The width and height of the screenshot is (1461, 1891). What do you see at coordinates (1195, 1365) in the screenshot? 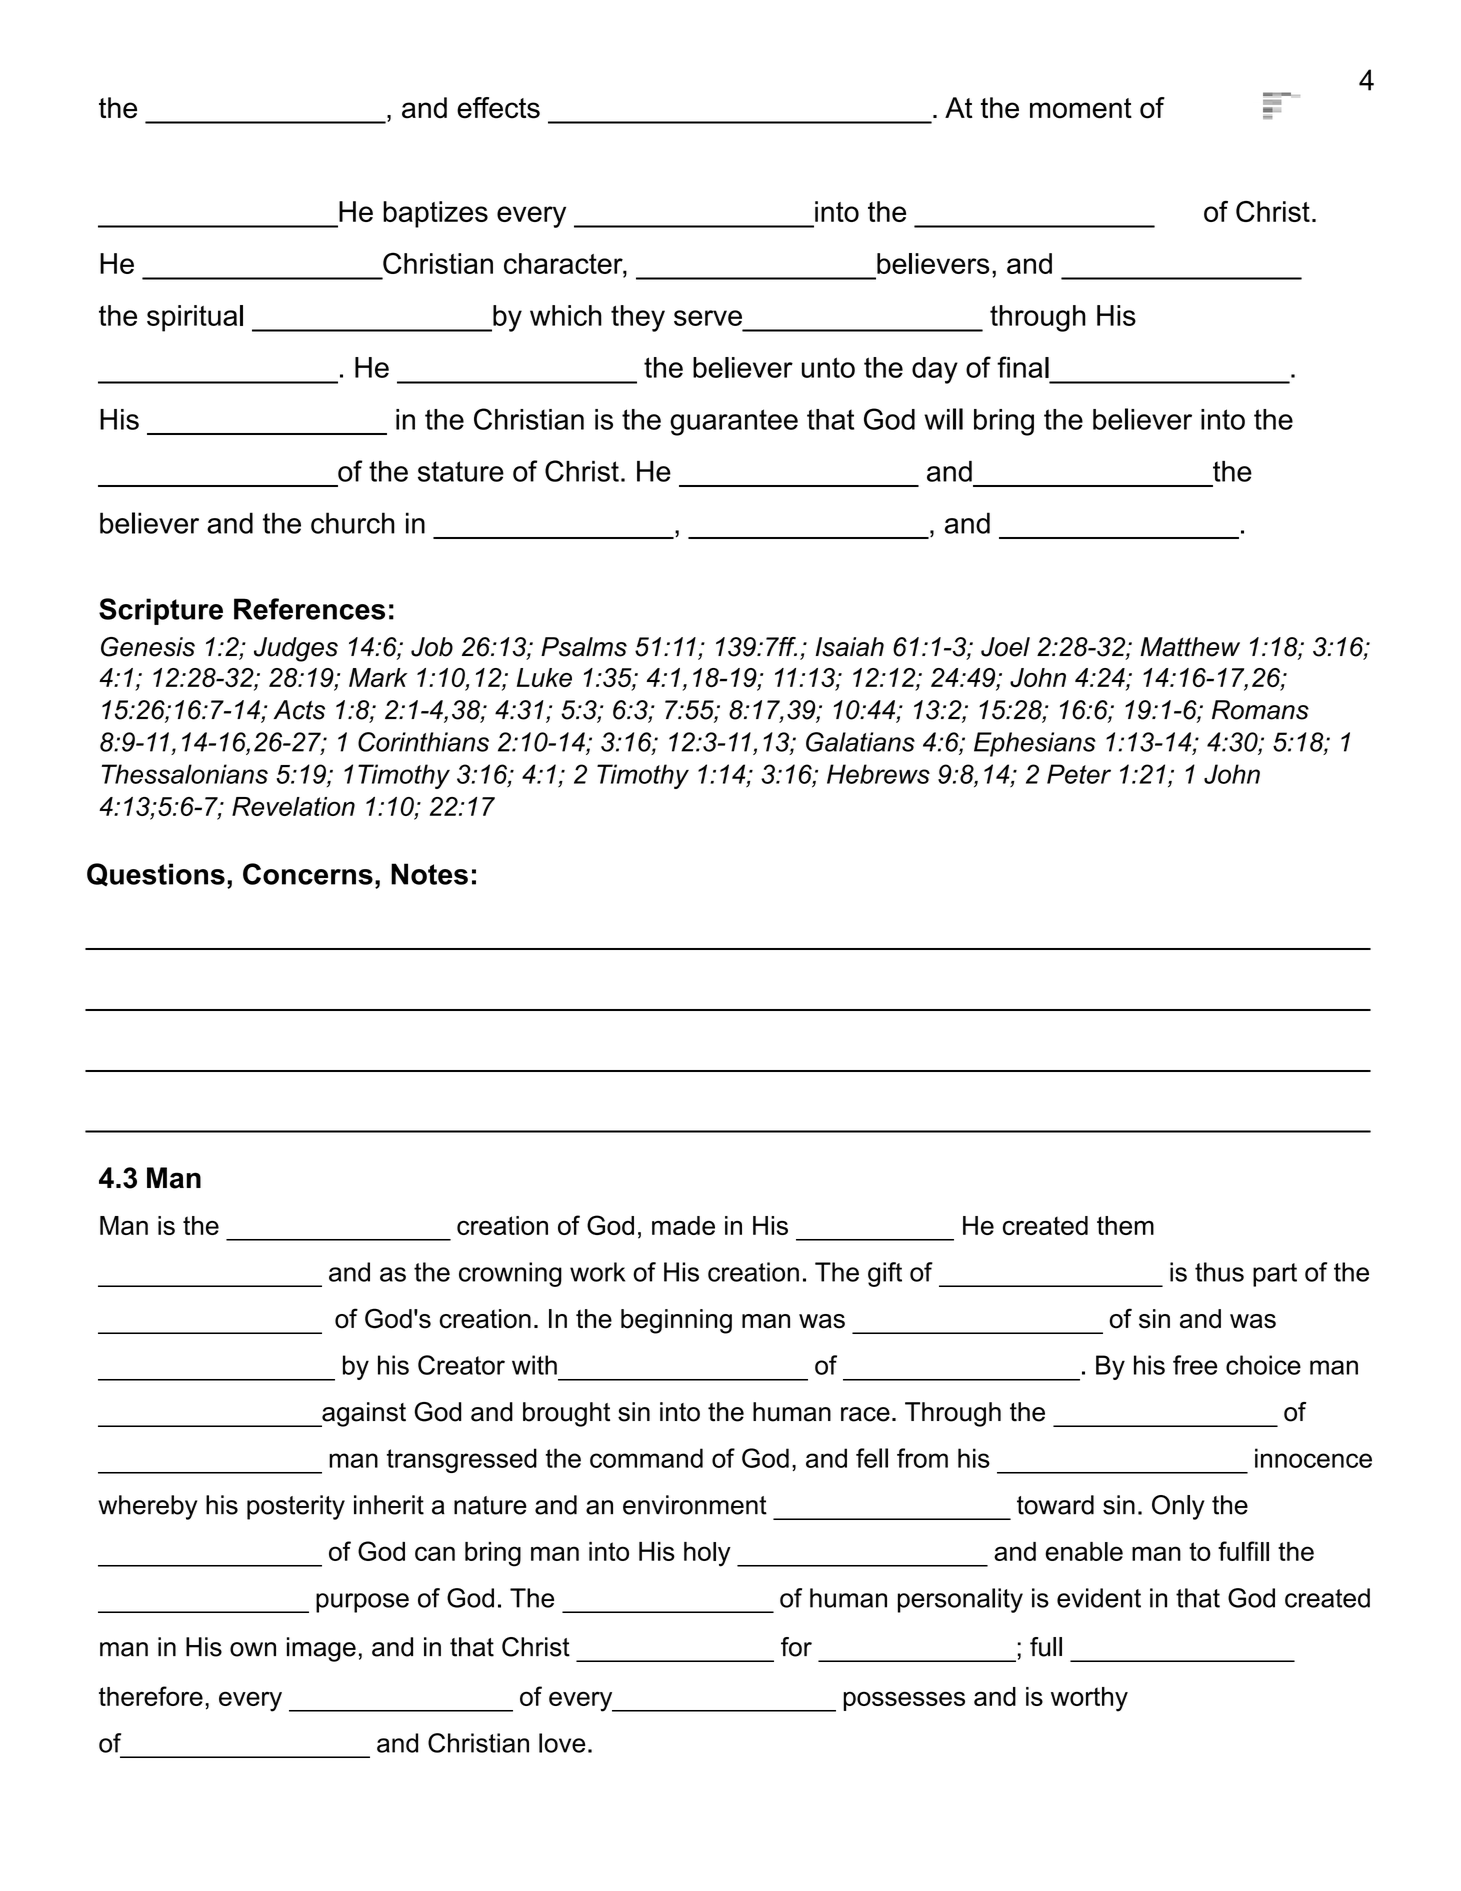
I see `free` at bounding box center [1195, 1365].
